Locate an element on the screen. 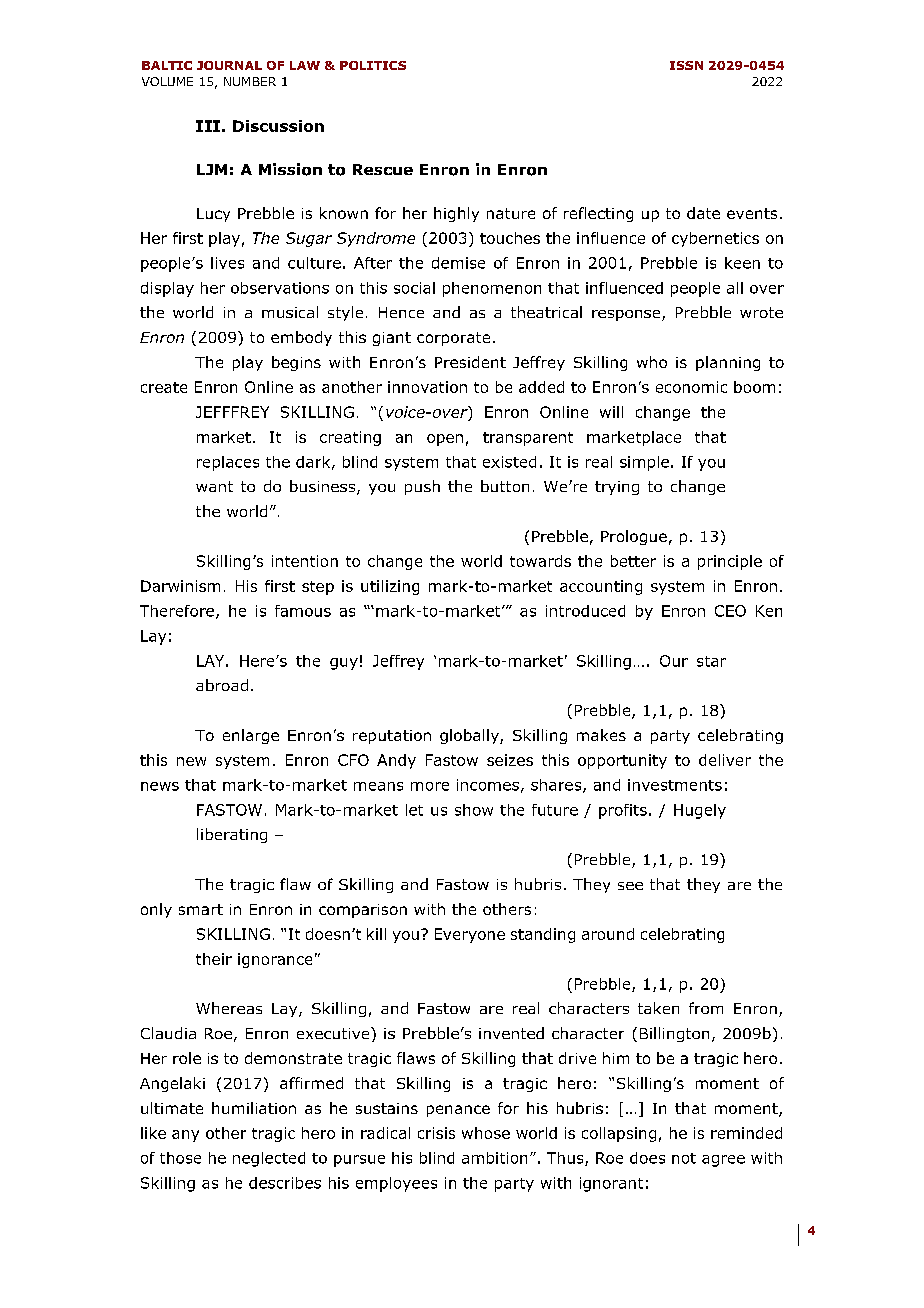 Image resolution: width=924 pixels, height=1308 pixels. Prologue is located at coordinates (634, 537).
